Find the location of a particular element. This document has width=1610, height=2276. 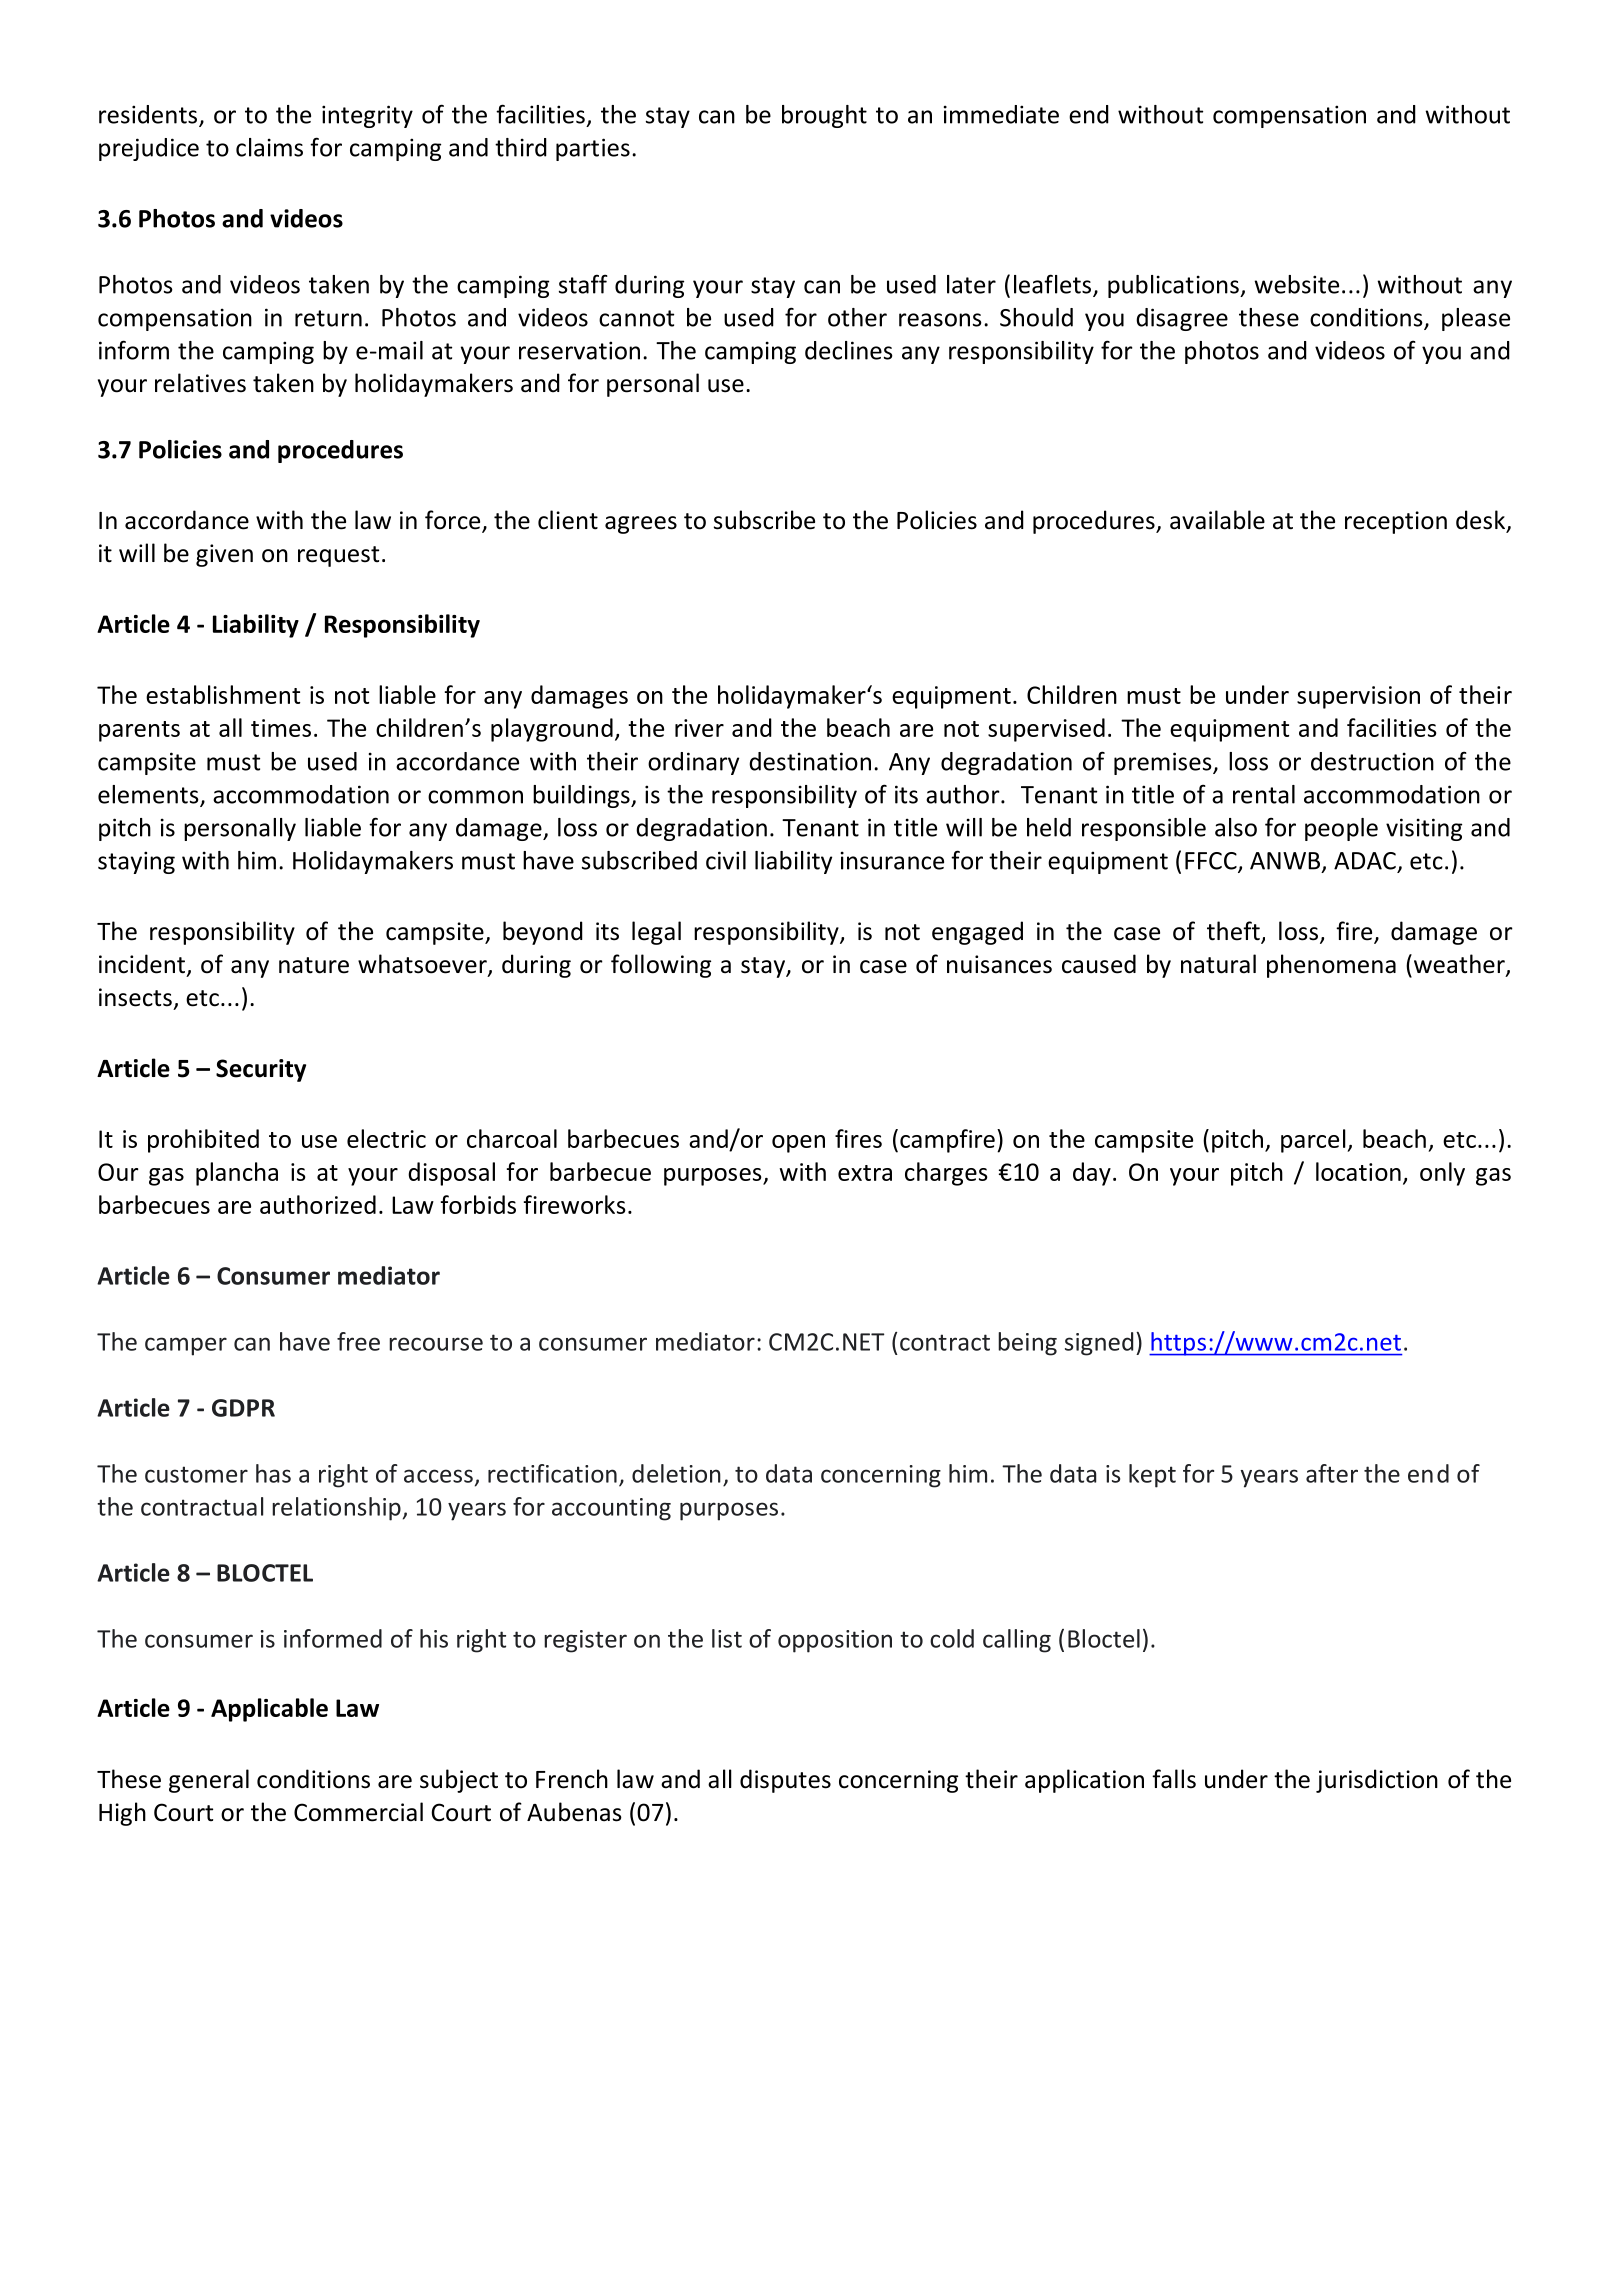

destination is located at coordinates (810, 761).
